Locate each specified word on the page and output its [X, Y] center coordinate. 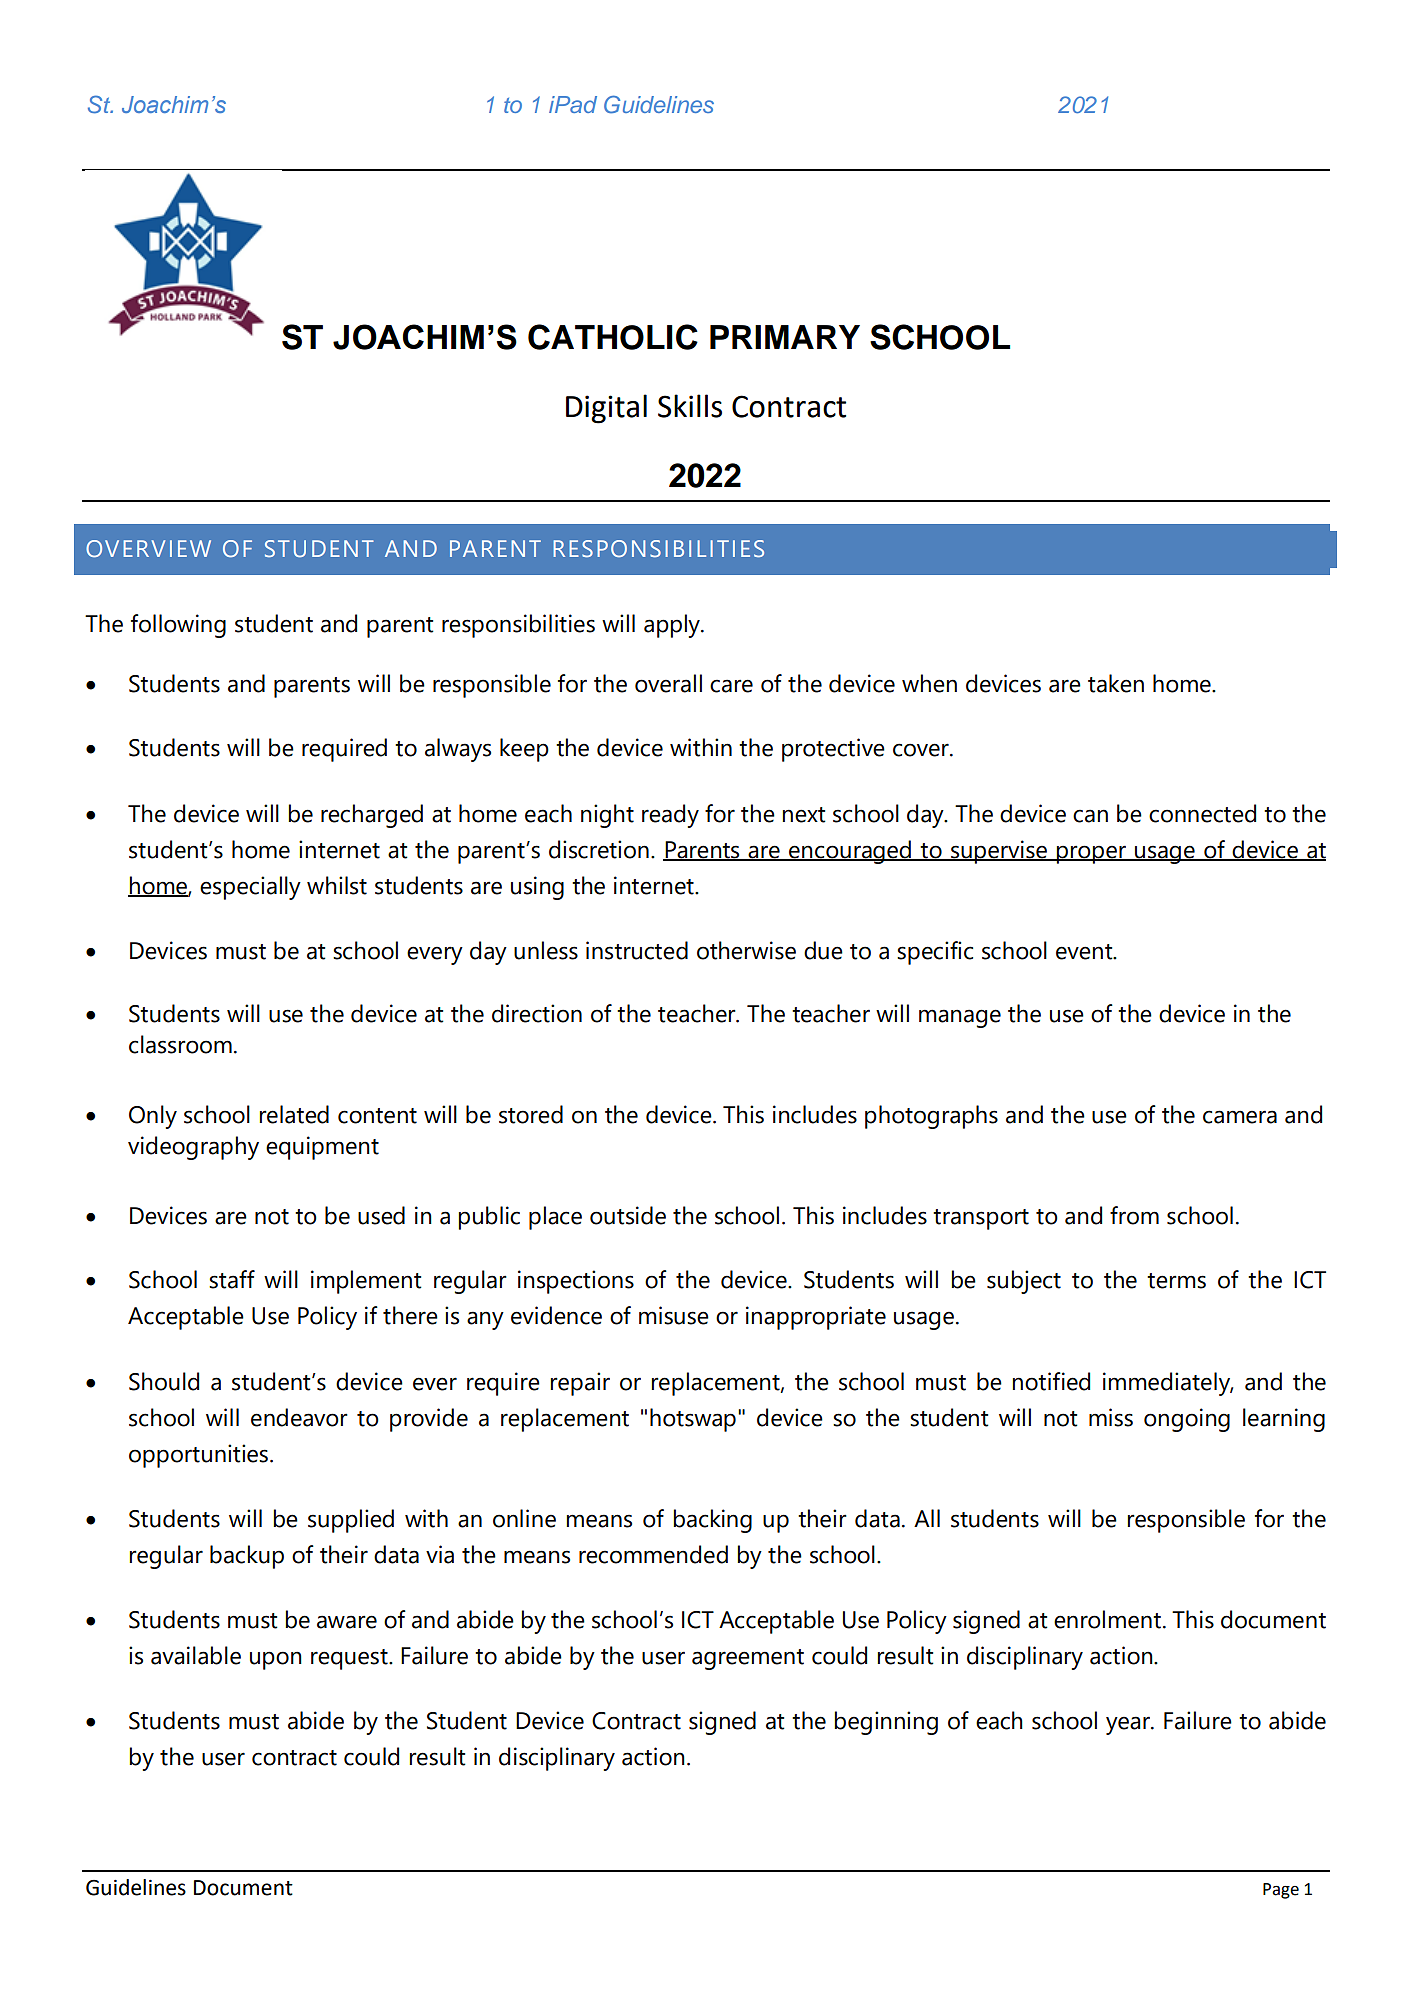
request [350, 1659]
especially [250, 888]
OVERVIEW [148, 548]
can [1090, 816]
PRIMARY [785, 337]
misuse [674, 1315]
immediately [1168, 1384]
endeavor [299, 1417]
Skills [690, 406]
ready [670, 816]
